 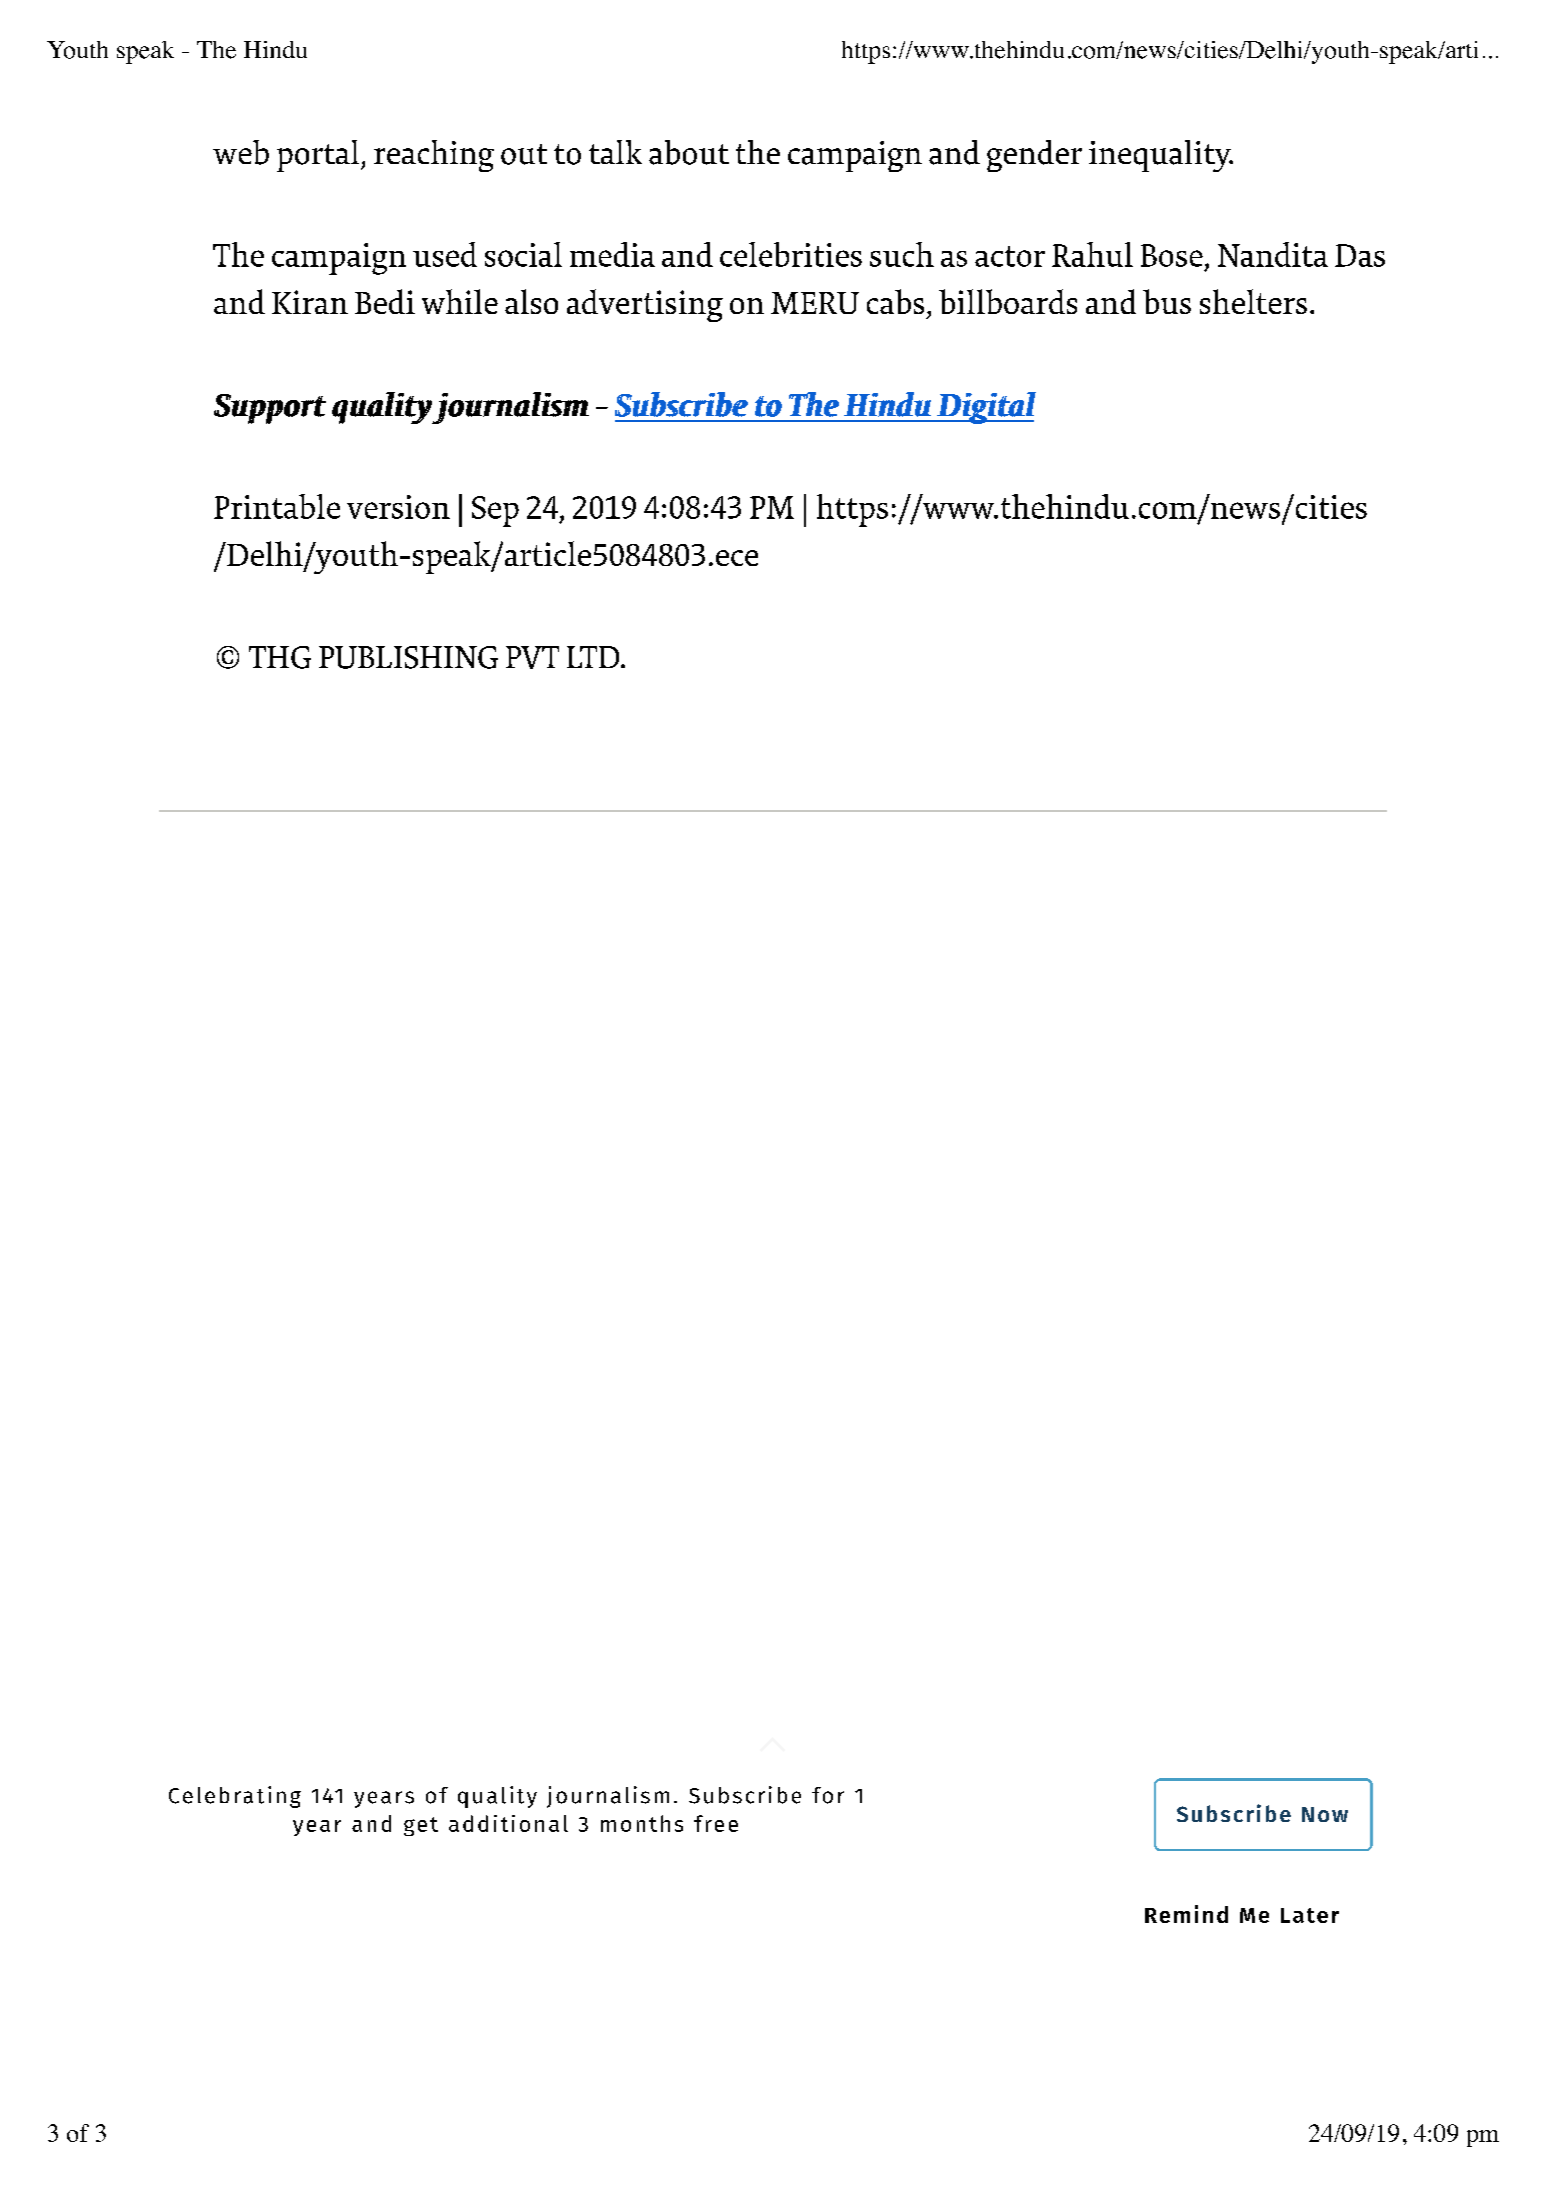 I want to click on Remind, so click(x=1186, y=1914).
